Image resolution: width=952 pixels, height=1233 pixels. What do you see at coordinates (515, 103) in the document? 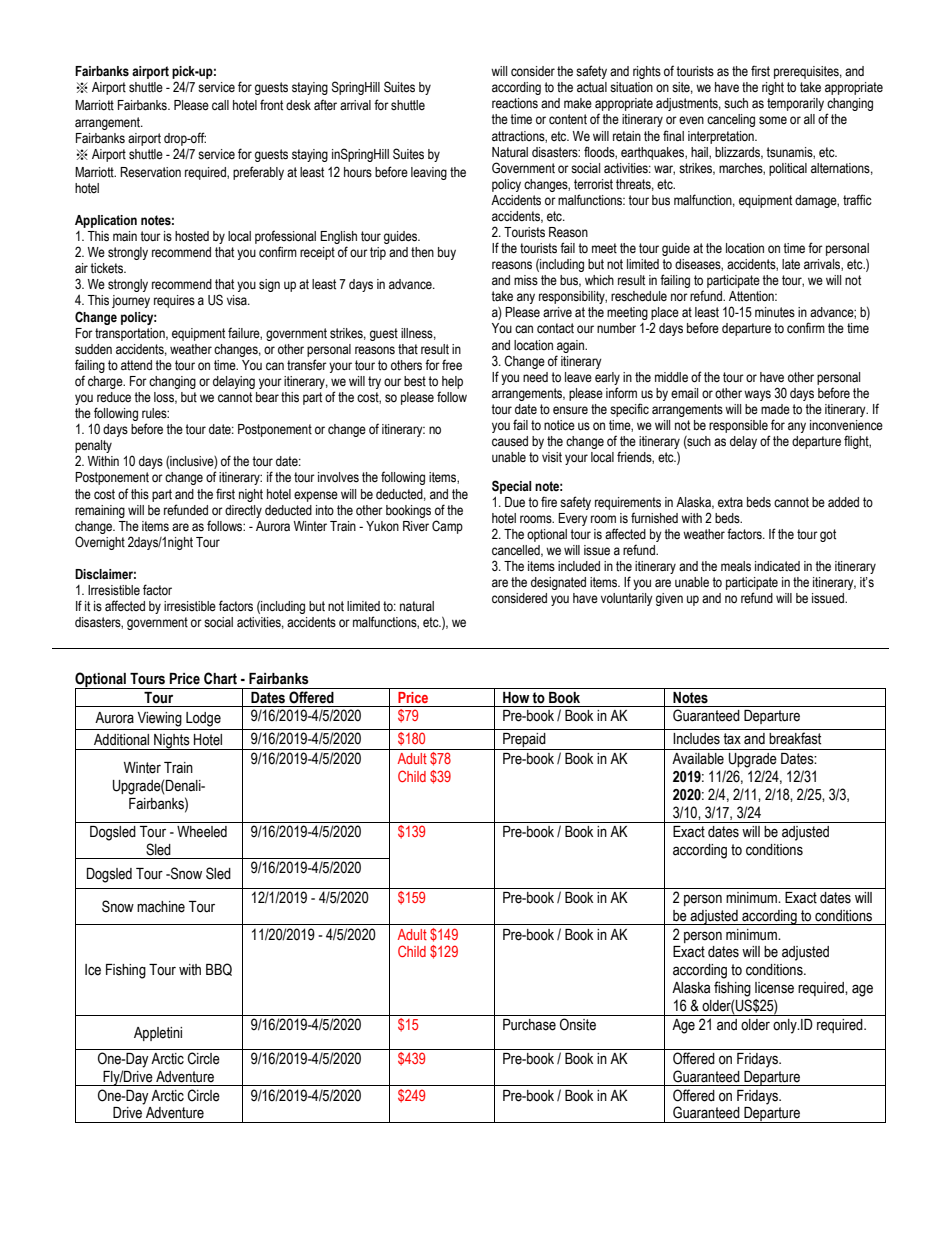
I see `reactions` at bounding box center [515, 103].
